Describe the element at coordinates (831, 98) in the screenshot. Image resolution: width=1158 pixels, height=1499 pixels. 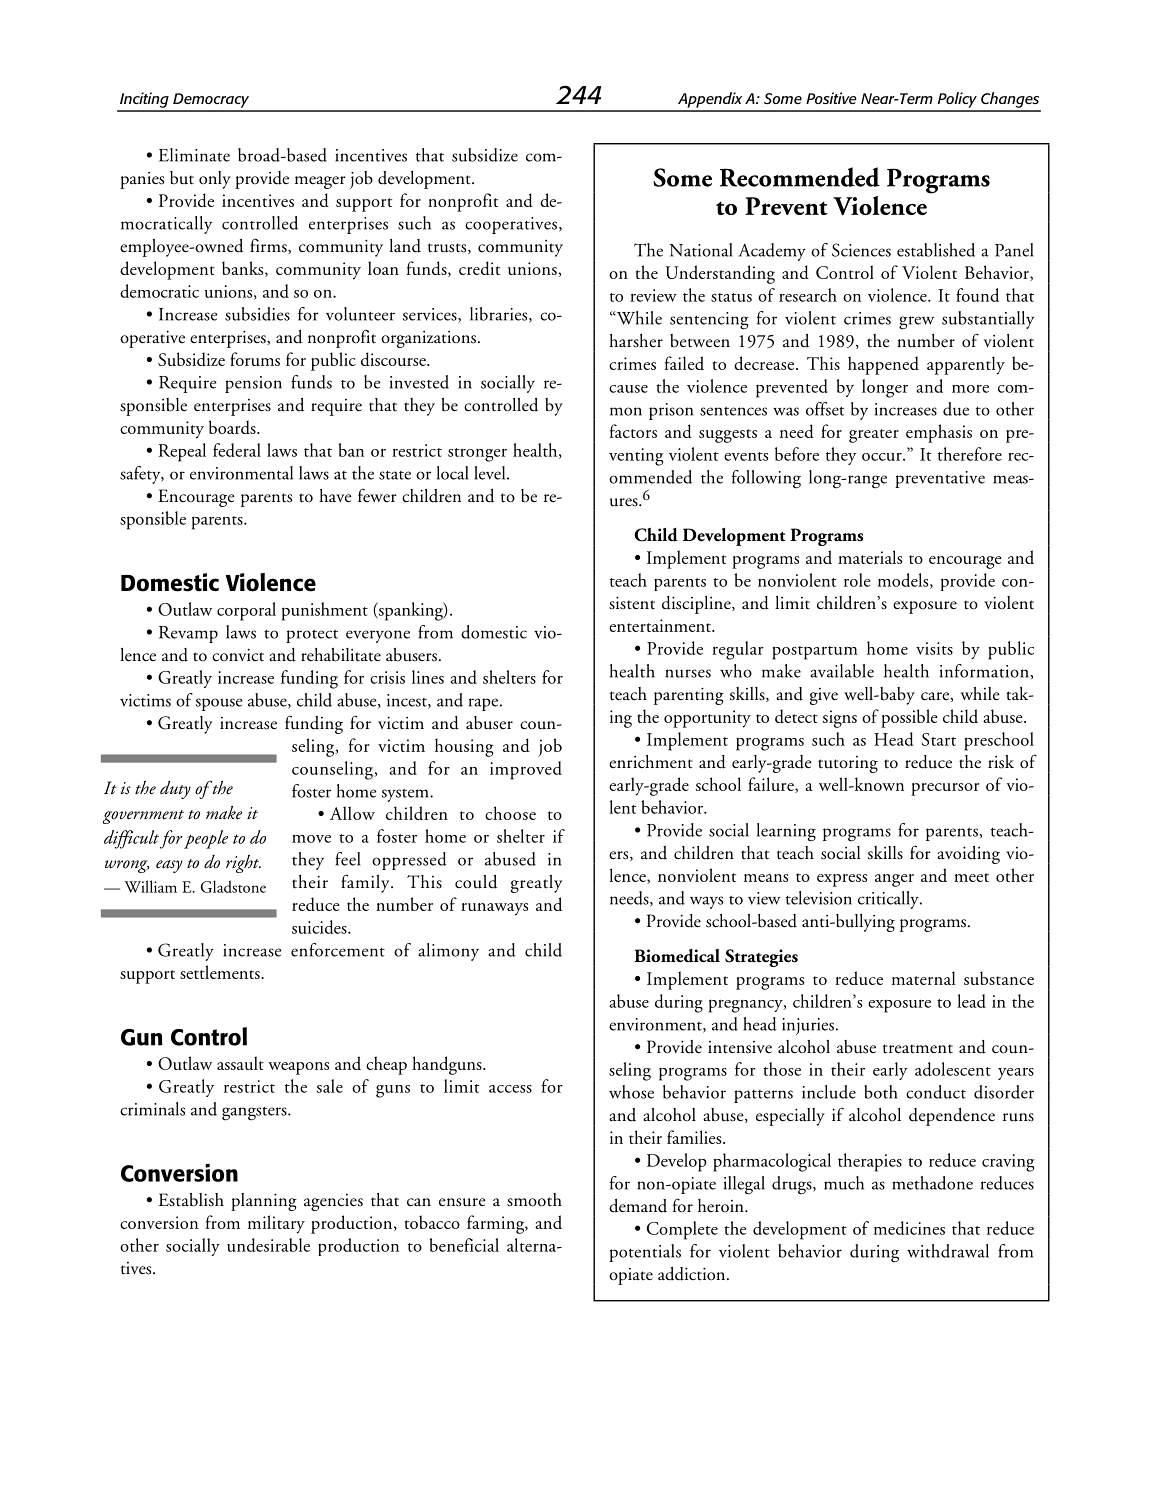
I see `Positive` at that location.
